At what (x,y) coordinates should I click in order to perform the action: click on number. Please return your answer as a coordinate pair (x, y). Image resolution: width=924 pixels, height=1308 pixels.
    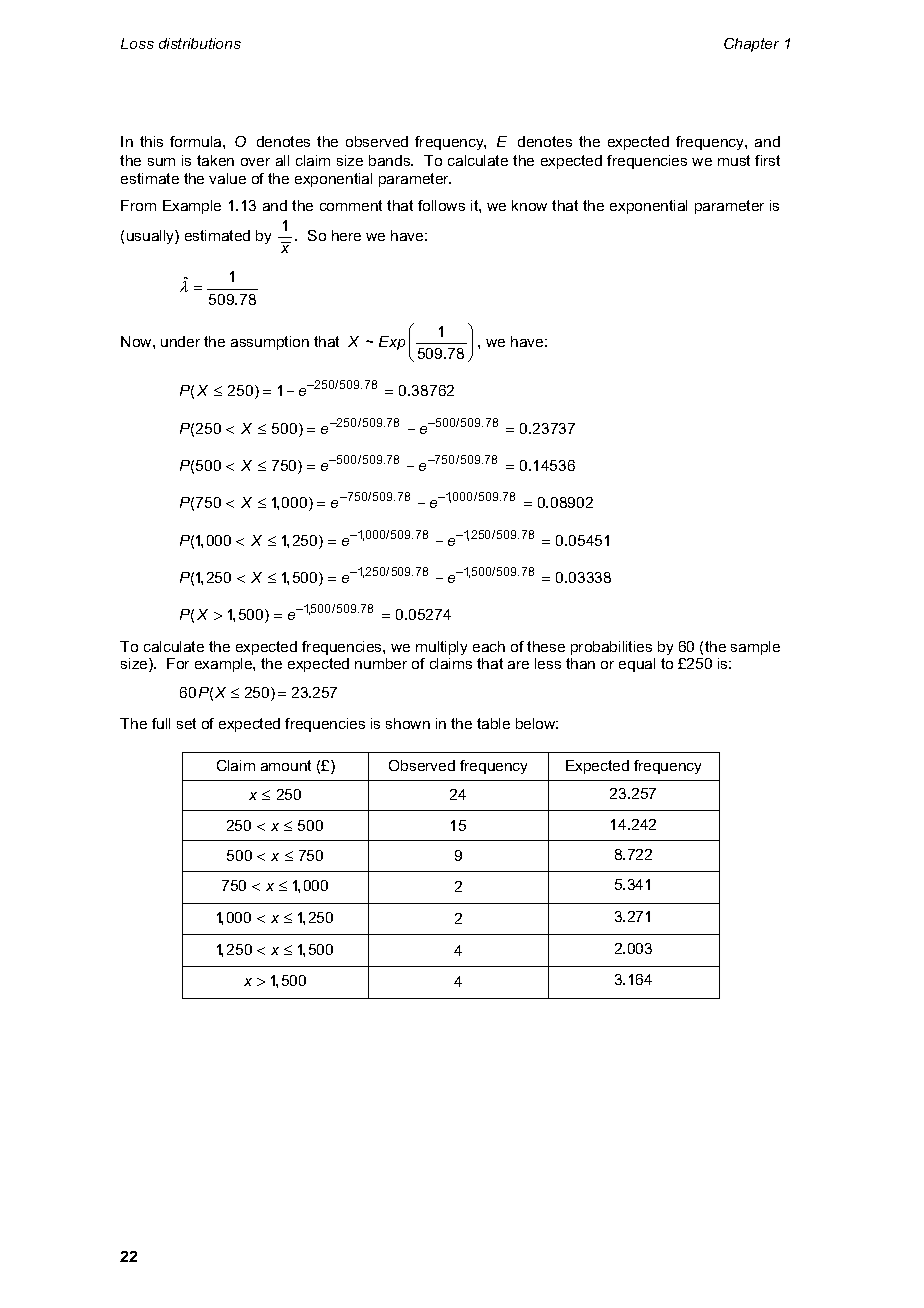
    Looking at the image, I should click on (381, 663).
